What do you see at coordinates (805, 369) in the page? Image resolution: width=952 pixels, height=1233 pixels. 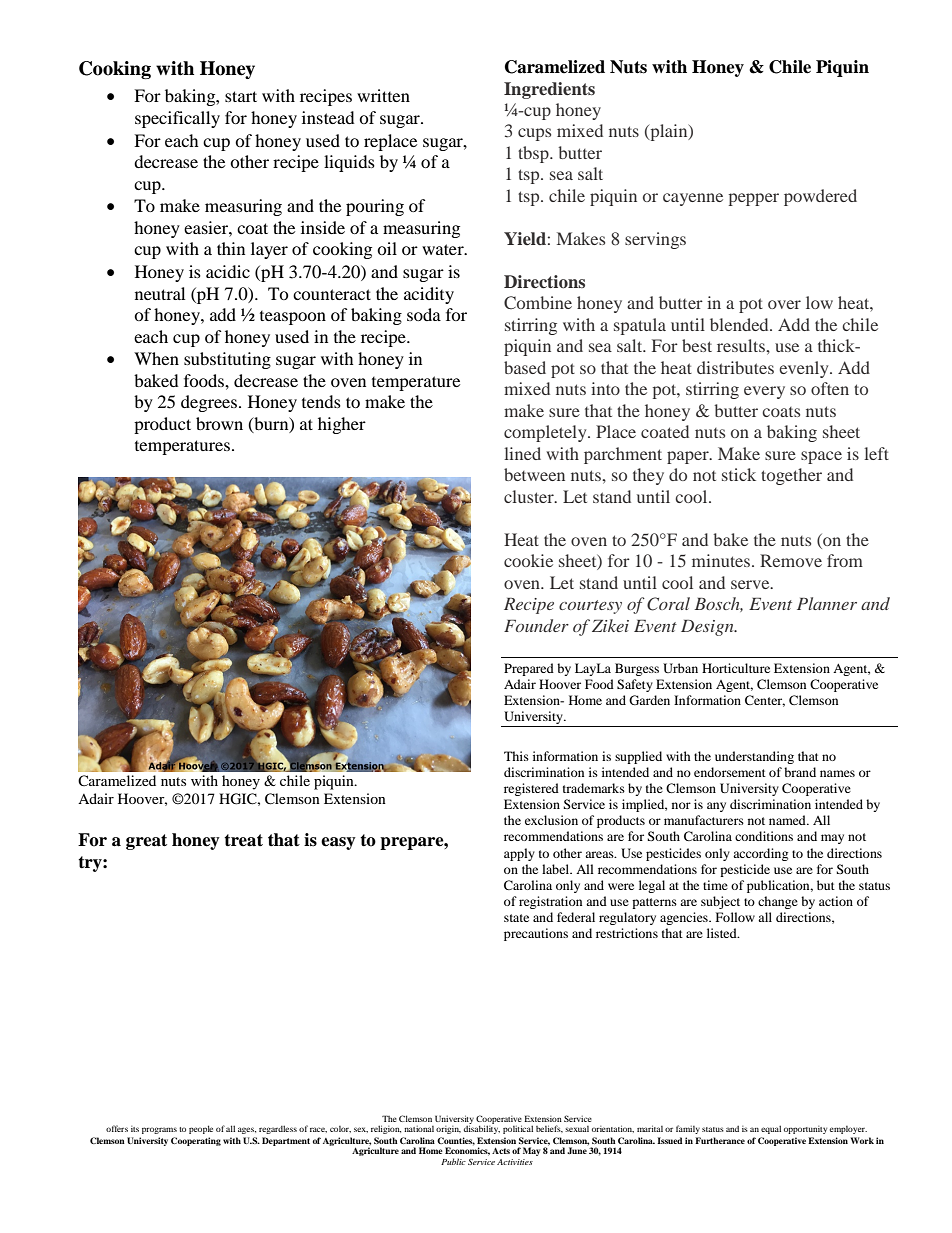 I see `evenly` at bounding box center [805, 369].
